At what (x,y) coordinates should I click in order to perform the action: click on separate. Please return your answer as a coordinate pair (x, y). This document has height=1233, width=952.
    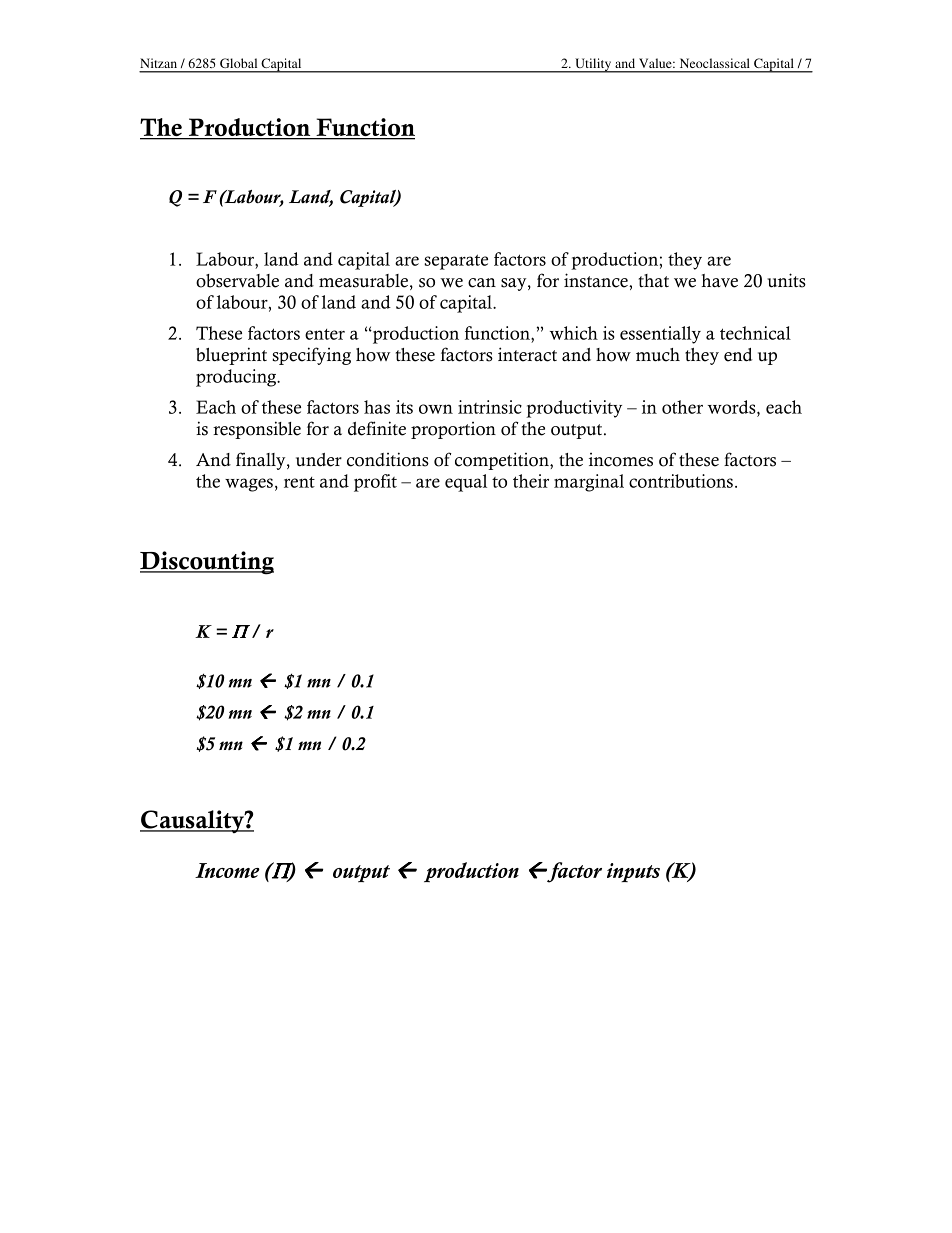
    Looking at the image, I should click on (456, 262).
